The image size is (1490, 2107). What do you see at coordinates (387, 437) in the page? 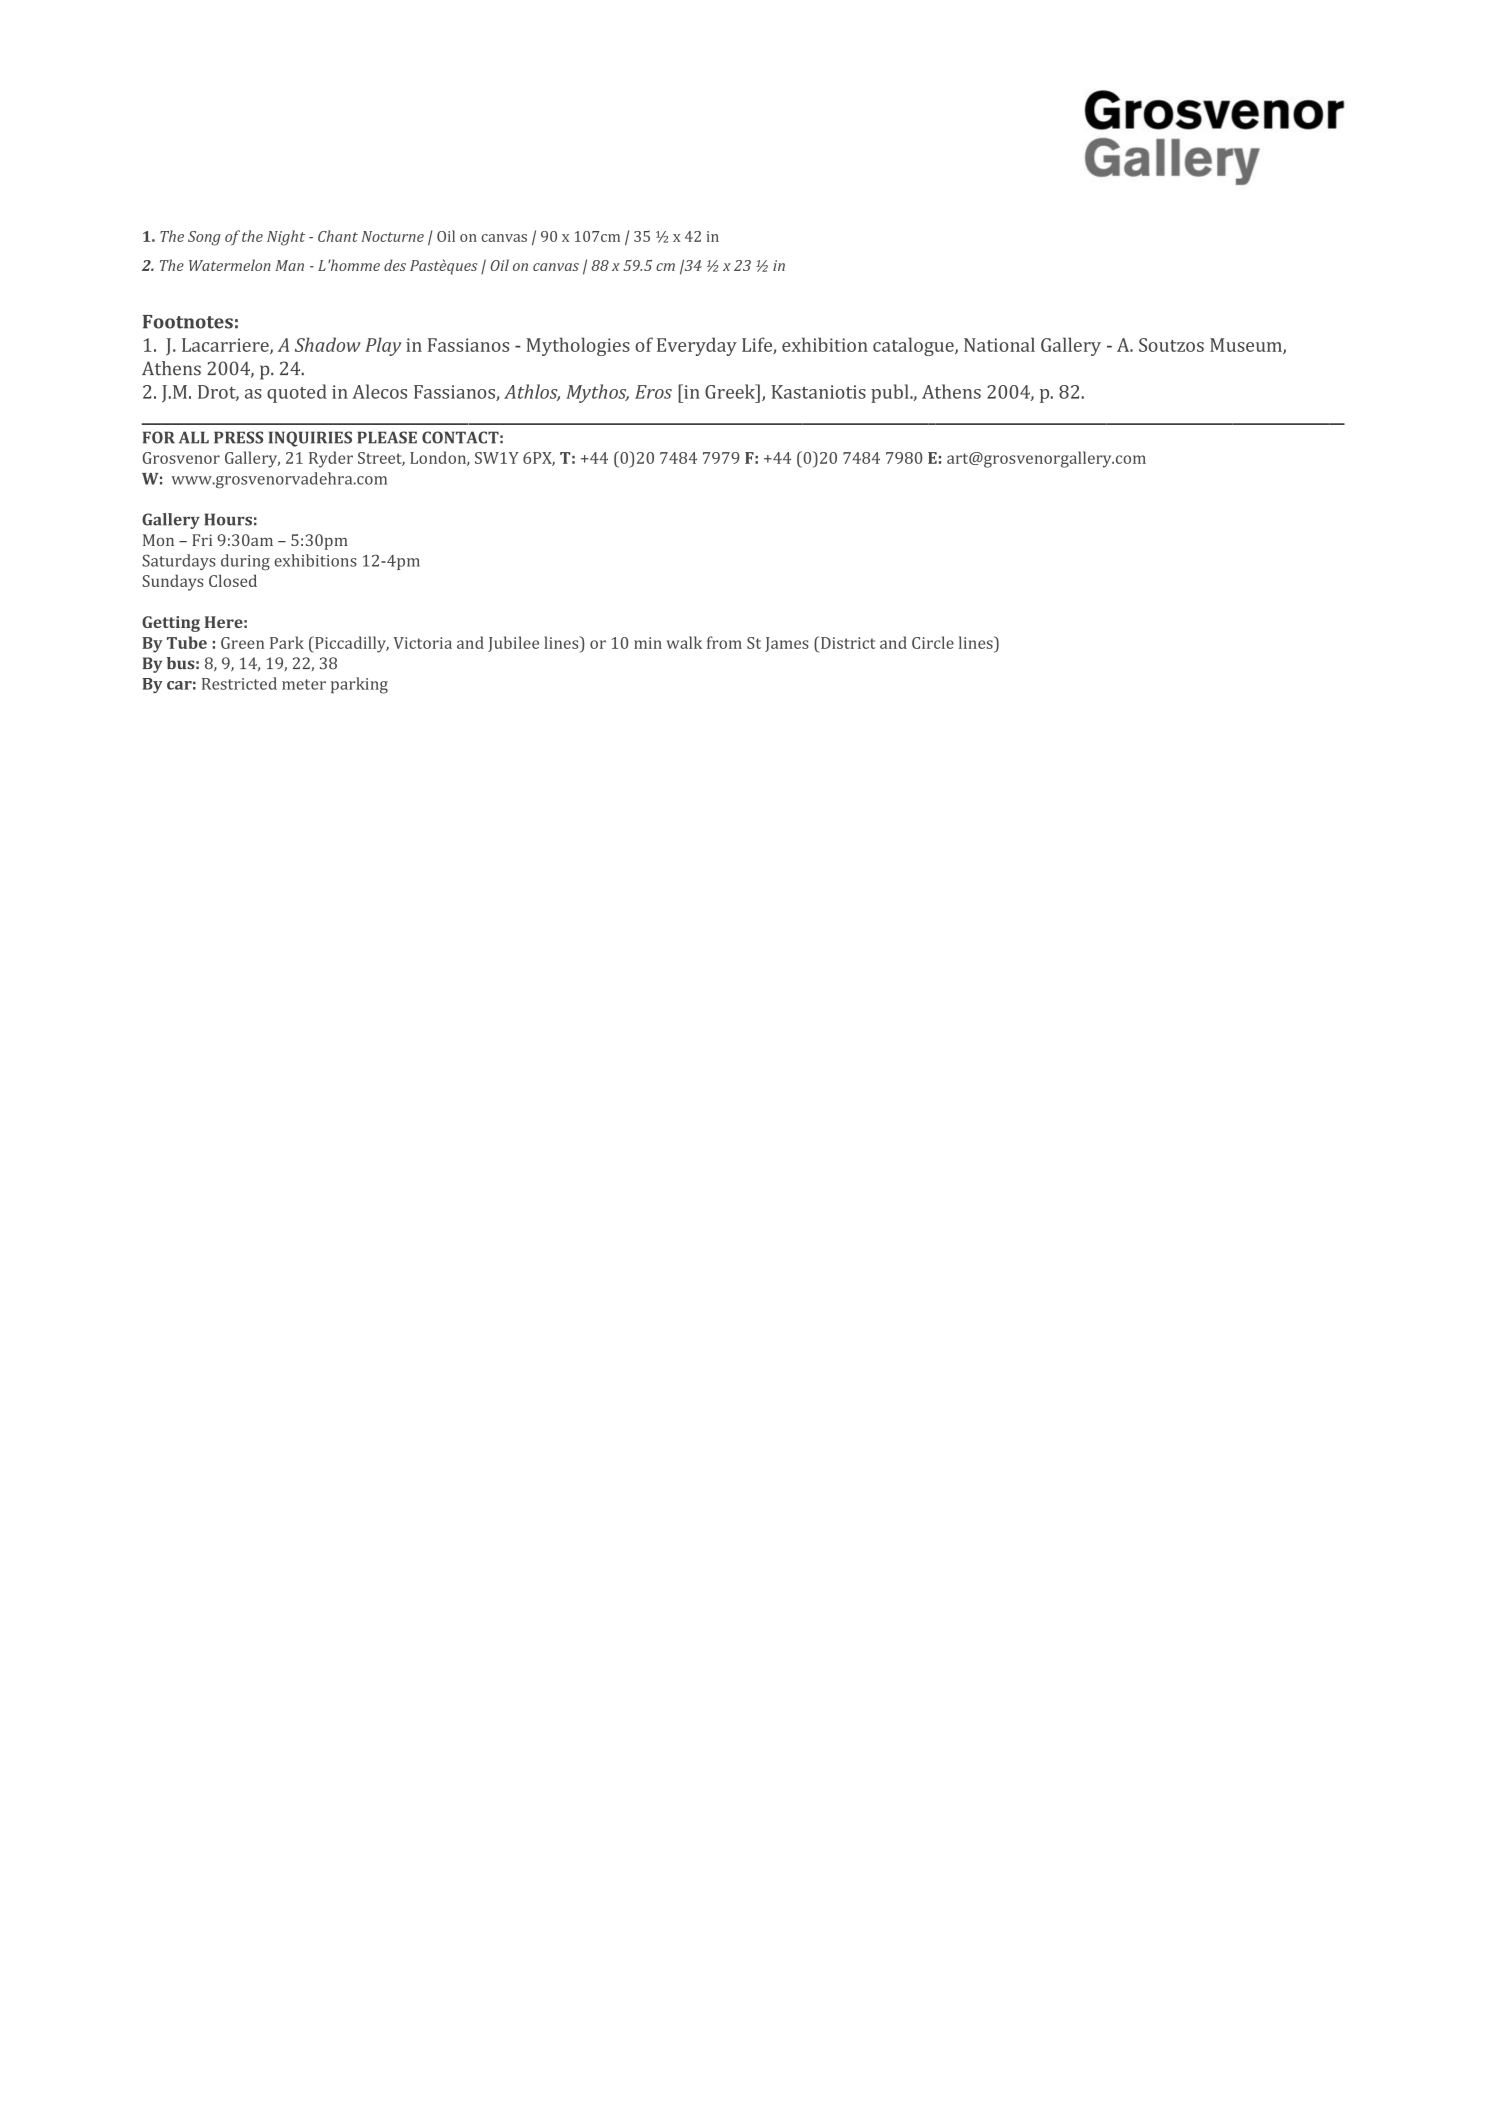
I see `PLEASE` at bounding box center [387, 437].
